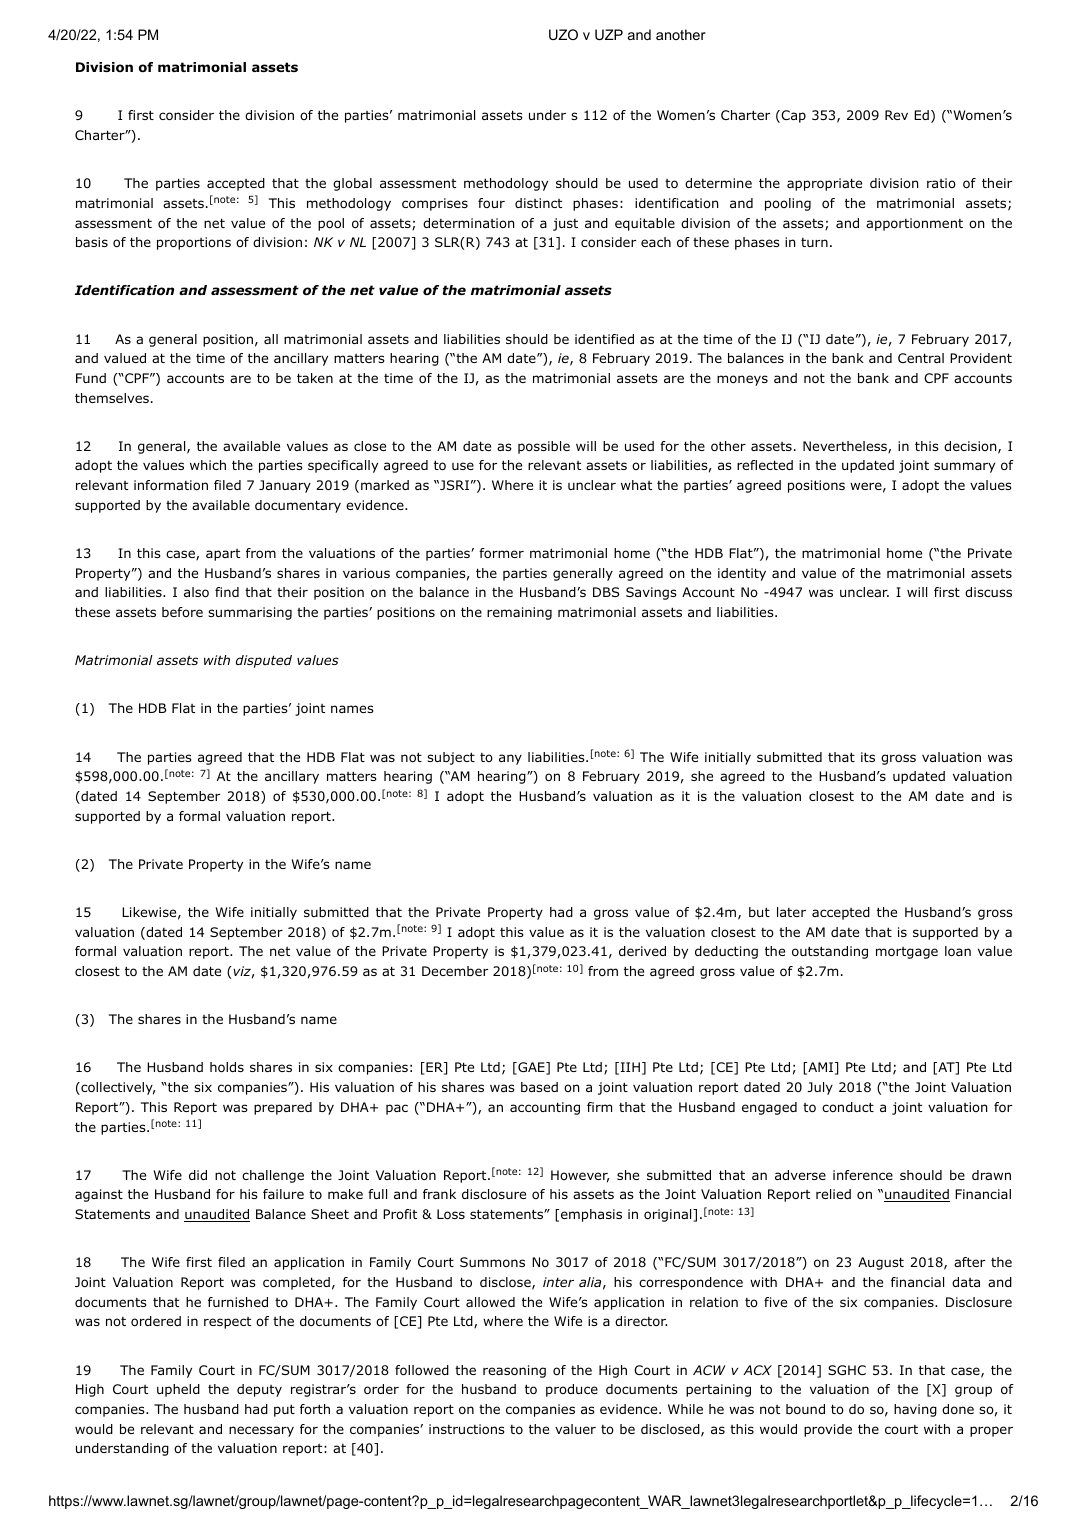 The height and width of the image is (1537, 1087). What do you see at coordinates (208, 465) in the image?
I see `which` at bounding box center [208, 465].
